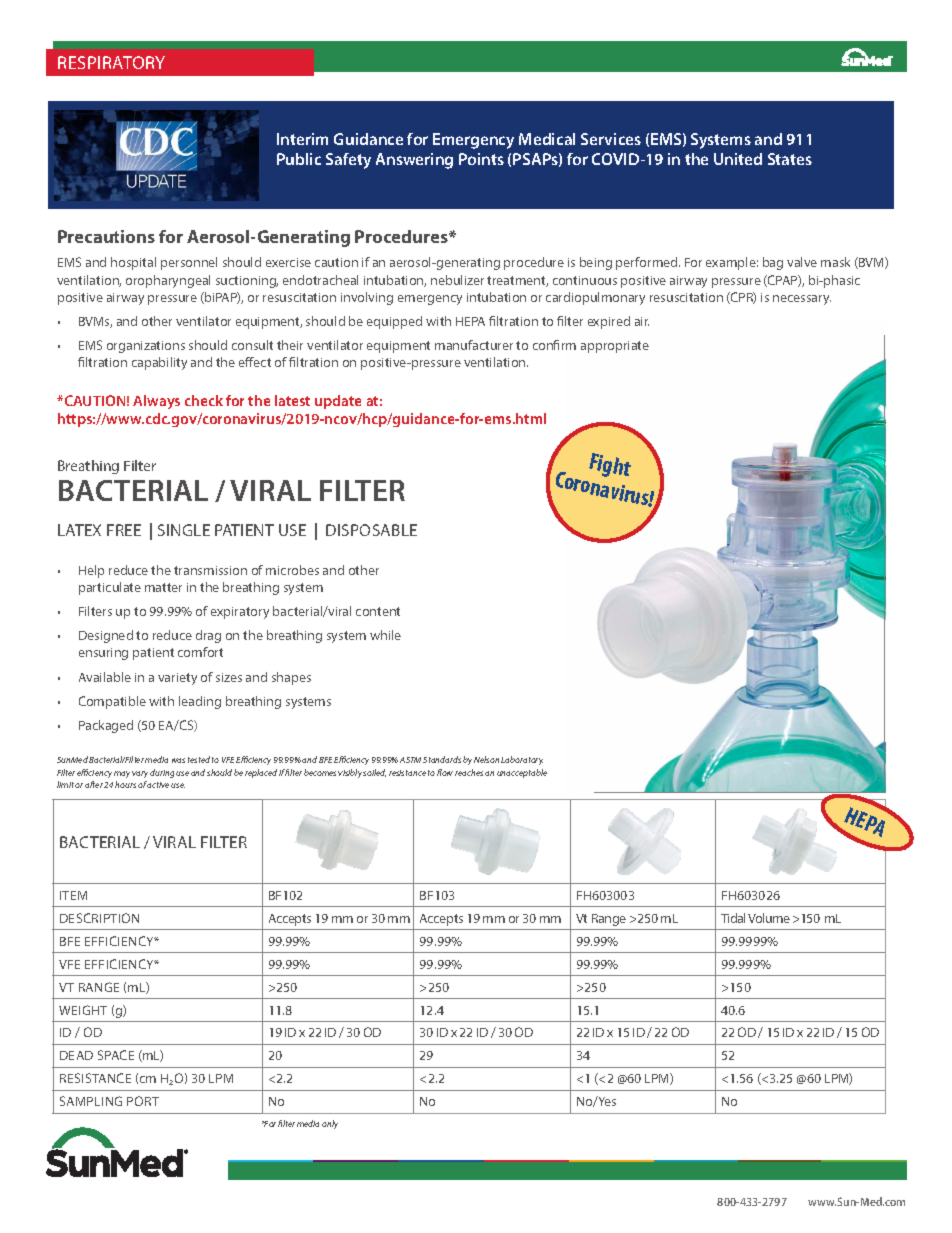 The image size is (952, 1233). I want to click on oropharyngeal, so click(168, 281).
